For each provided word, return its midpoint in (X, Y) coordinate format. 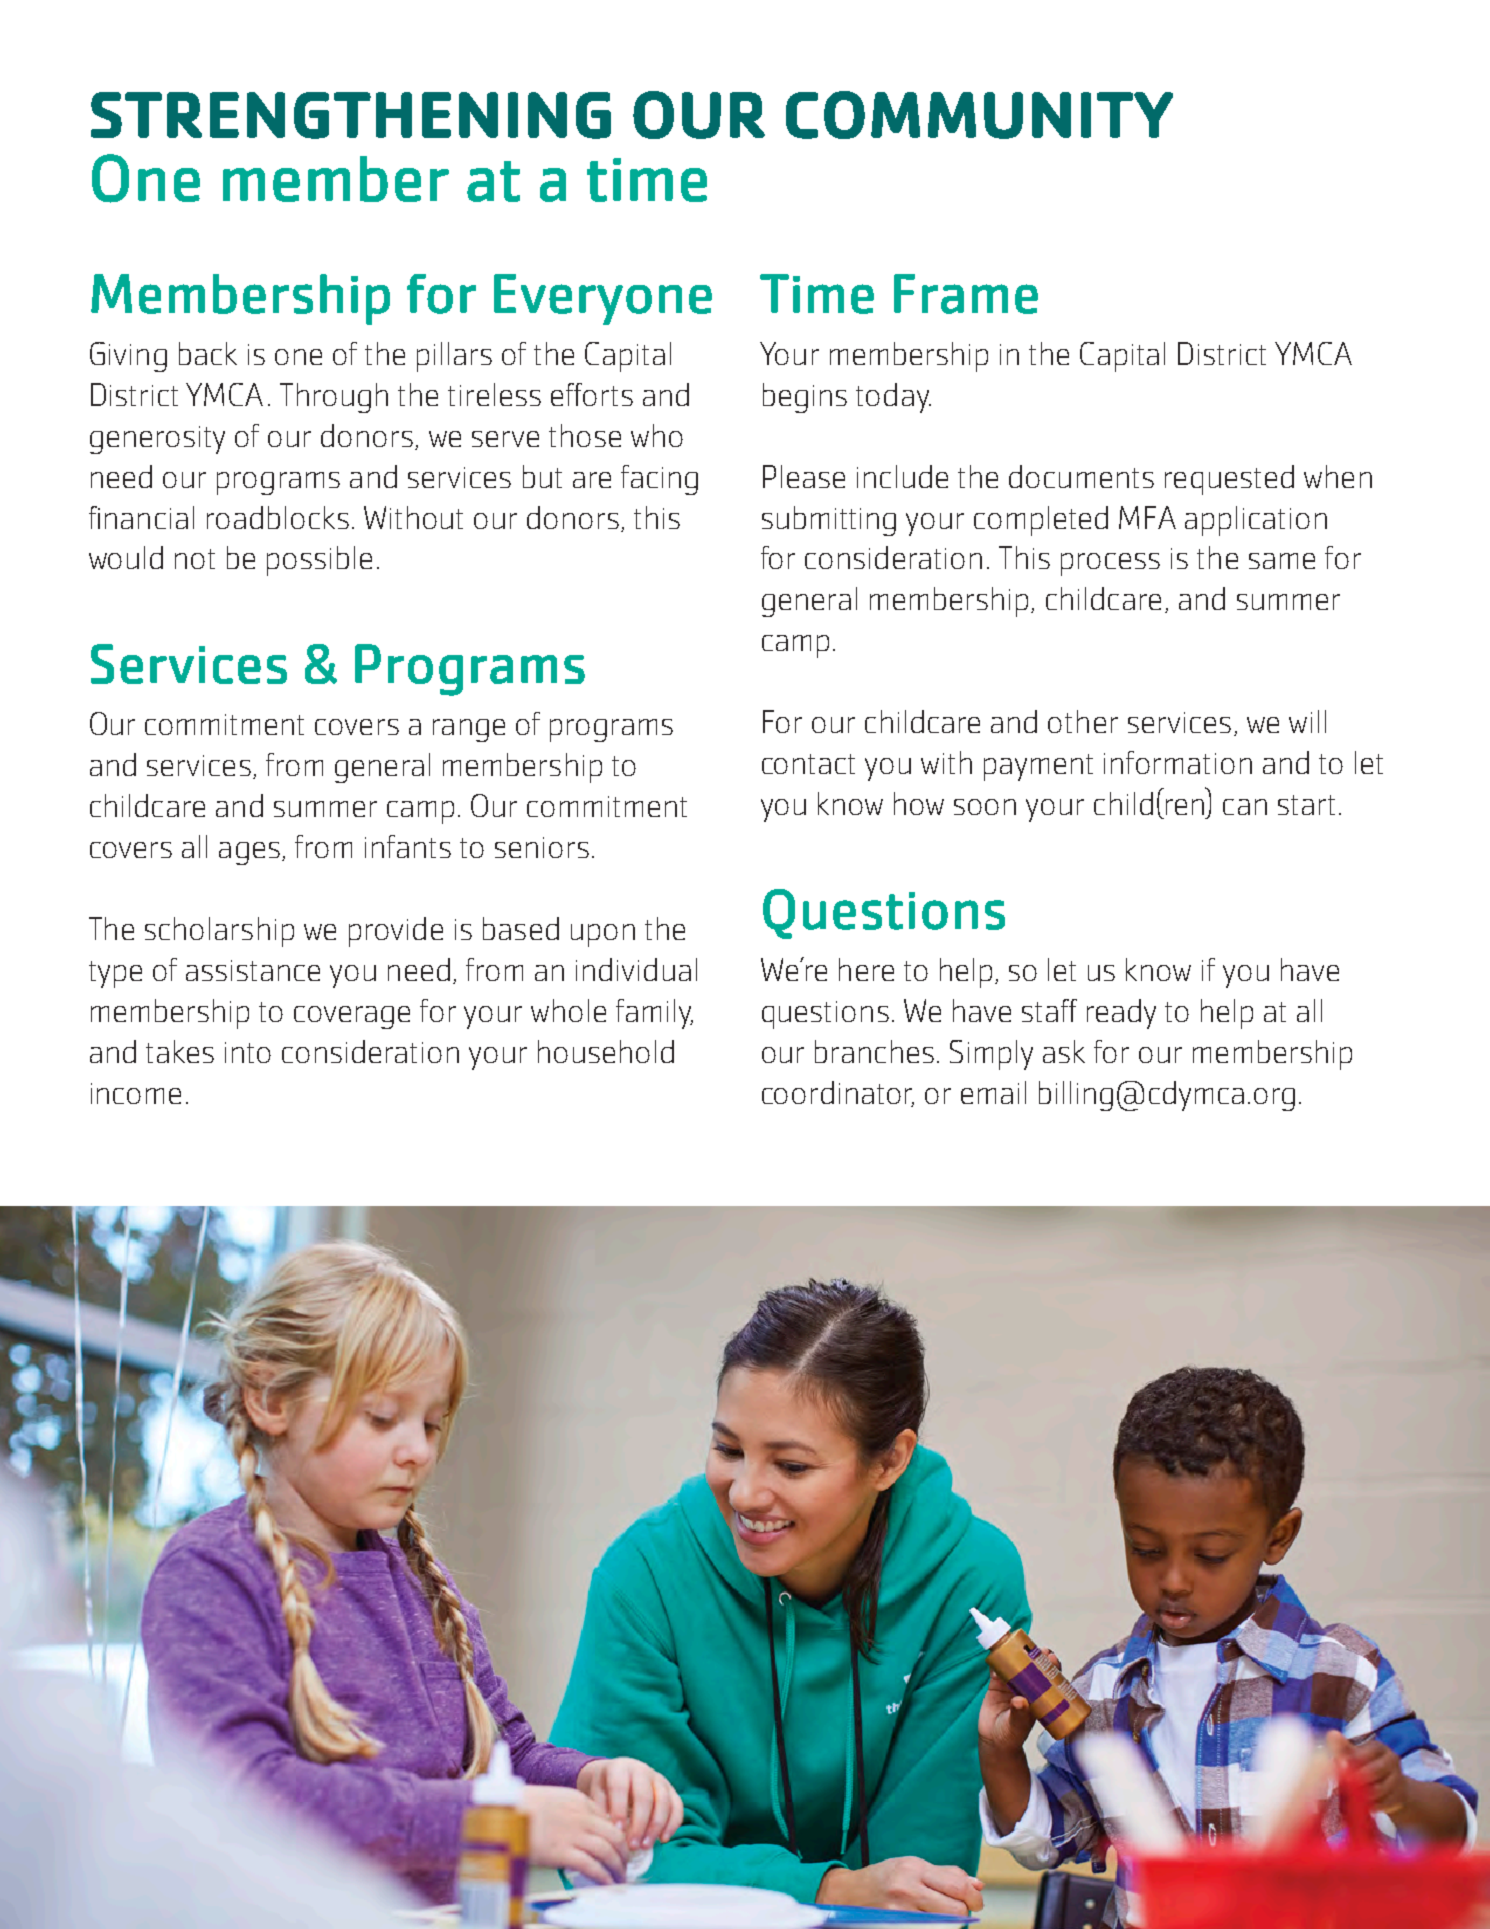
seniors (542, 847)
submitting (829, 521)
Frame (966, 294)
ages (249, 853)
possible (319, 561)
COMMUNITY (979, 115)
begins (805, 398)
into (248, 1052)
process (1110, 564)
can (1245, 807)
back (208, 353)
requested (1229, 480)
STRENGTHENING (351, 115)
